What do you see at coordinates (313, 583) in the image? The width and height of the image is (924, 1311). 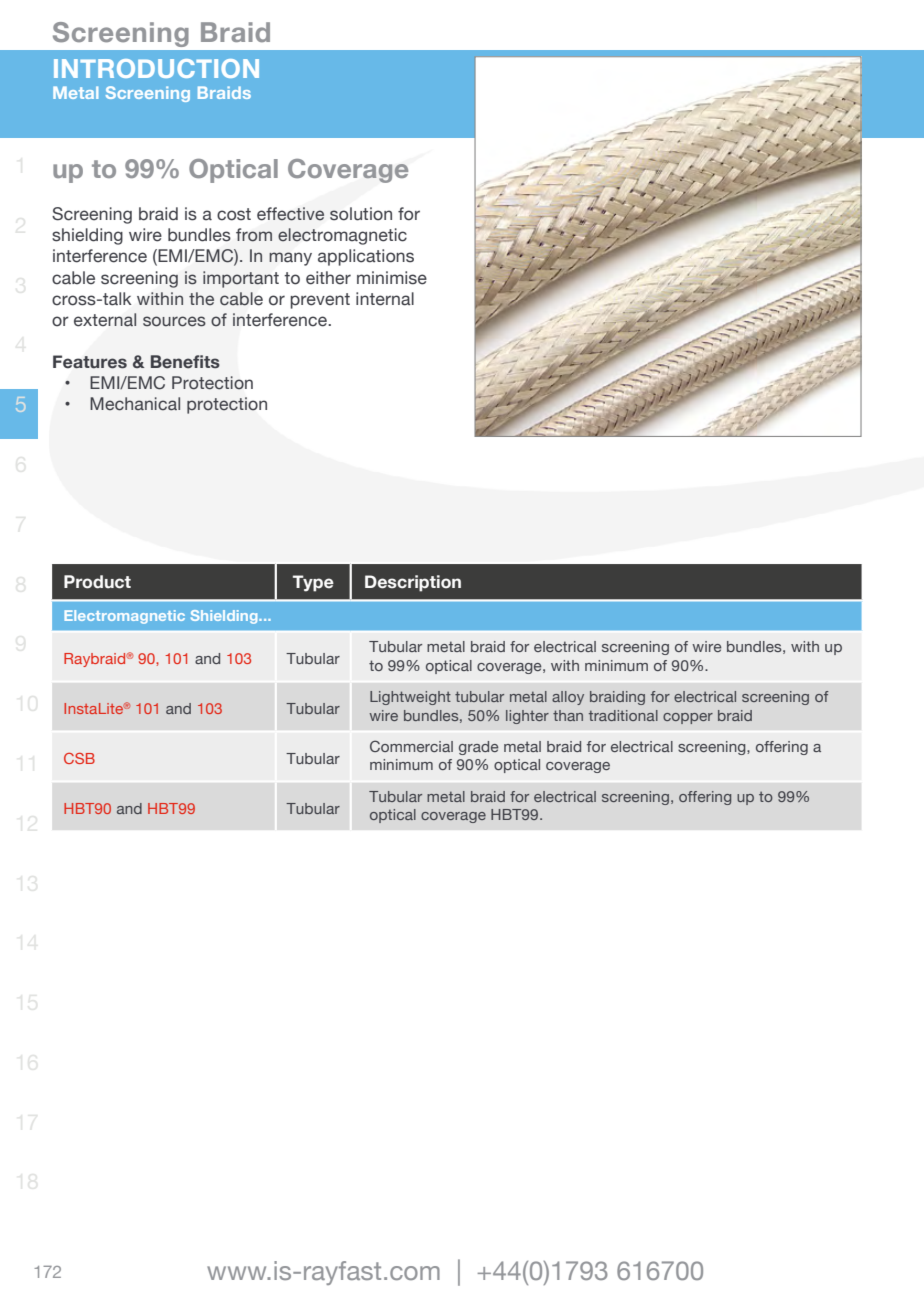 I see `Type` at bounding box center [313, 583].
